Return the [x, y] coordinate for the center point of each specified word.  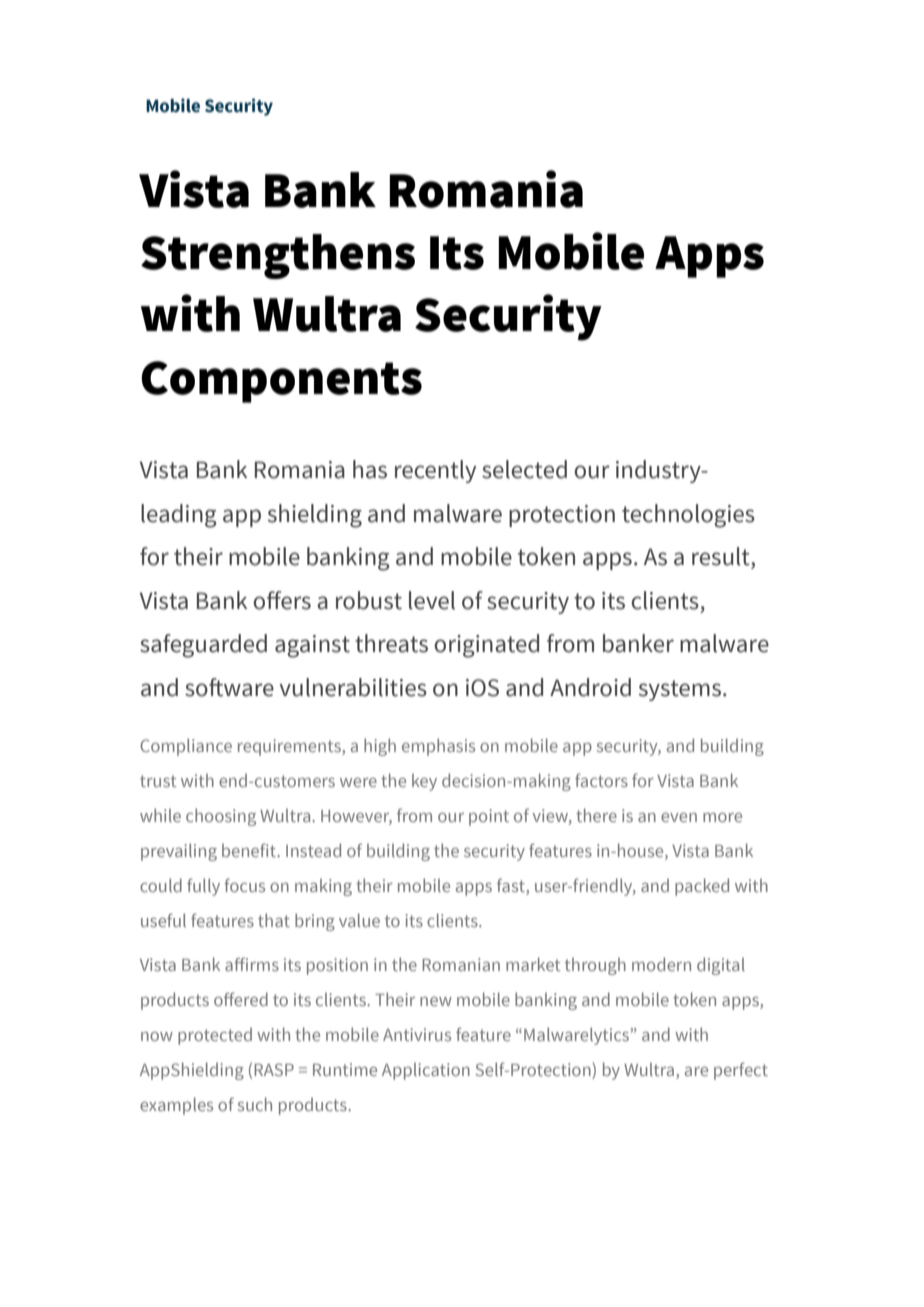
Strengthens [278, 256]
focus [244, 885]
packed [702, 887]
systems [681, 690]
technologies [688, 516]
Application [426, 1071]
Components [281, 382]
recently [435, 471]
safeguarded [203, 646]
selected [524, 469]
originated [486, 646]
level [432, 600]
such [255, 1104]
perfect [741, 1071]
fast [511, 885]
